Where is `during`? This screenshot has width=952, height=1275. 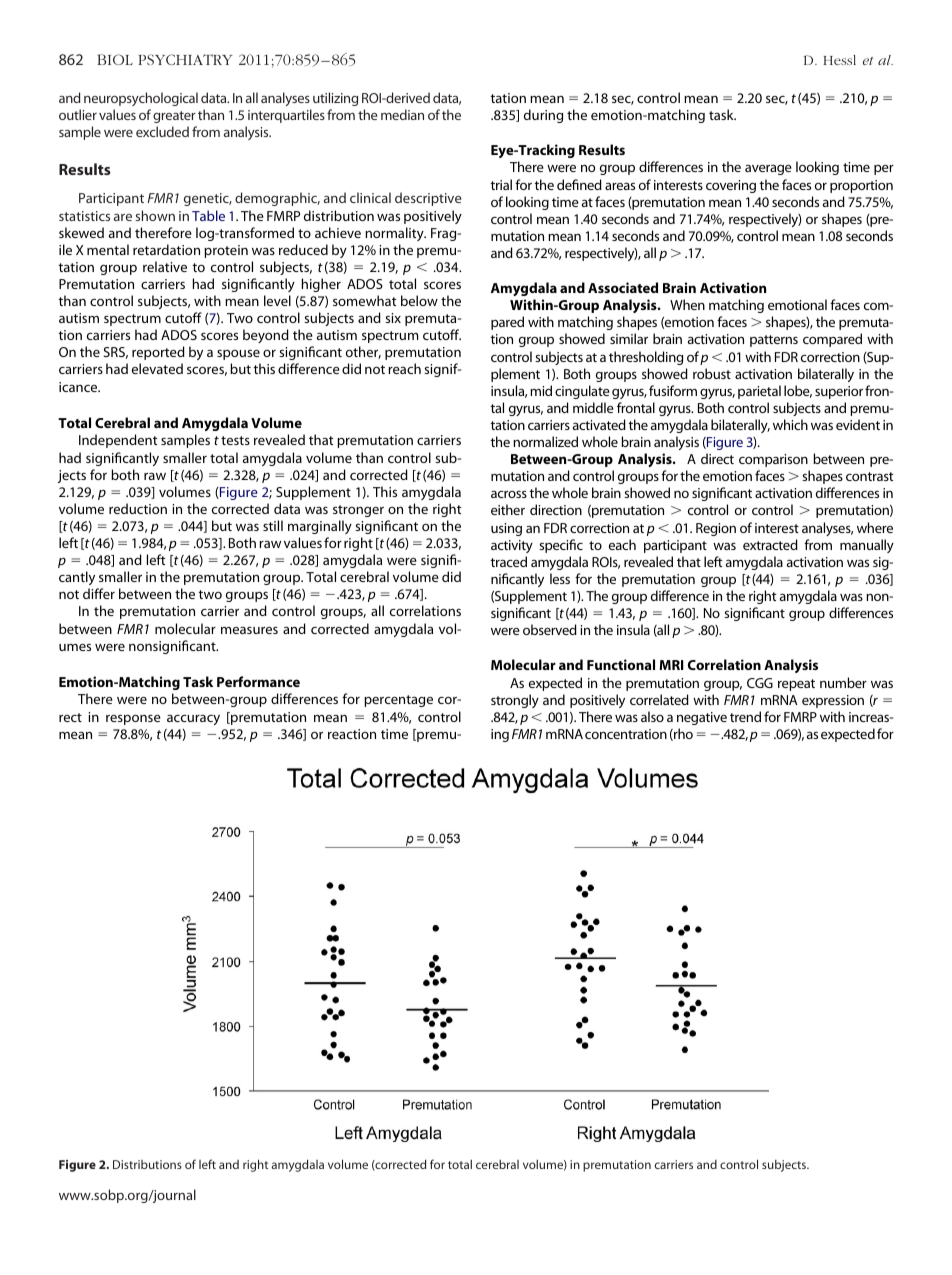 during is located at coordinates (543, 116).
